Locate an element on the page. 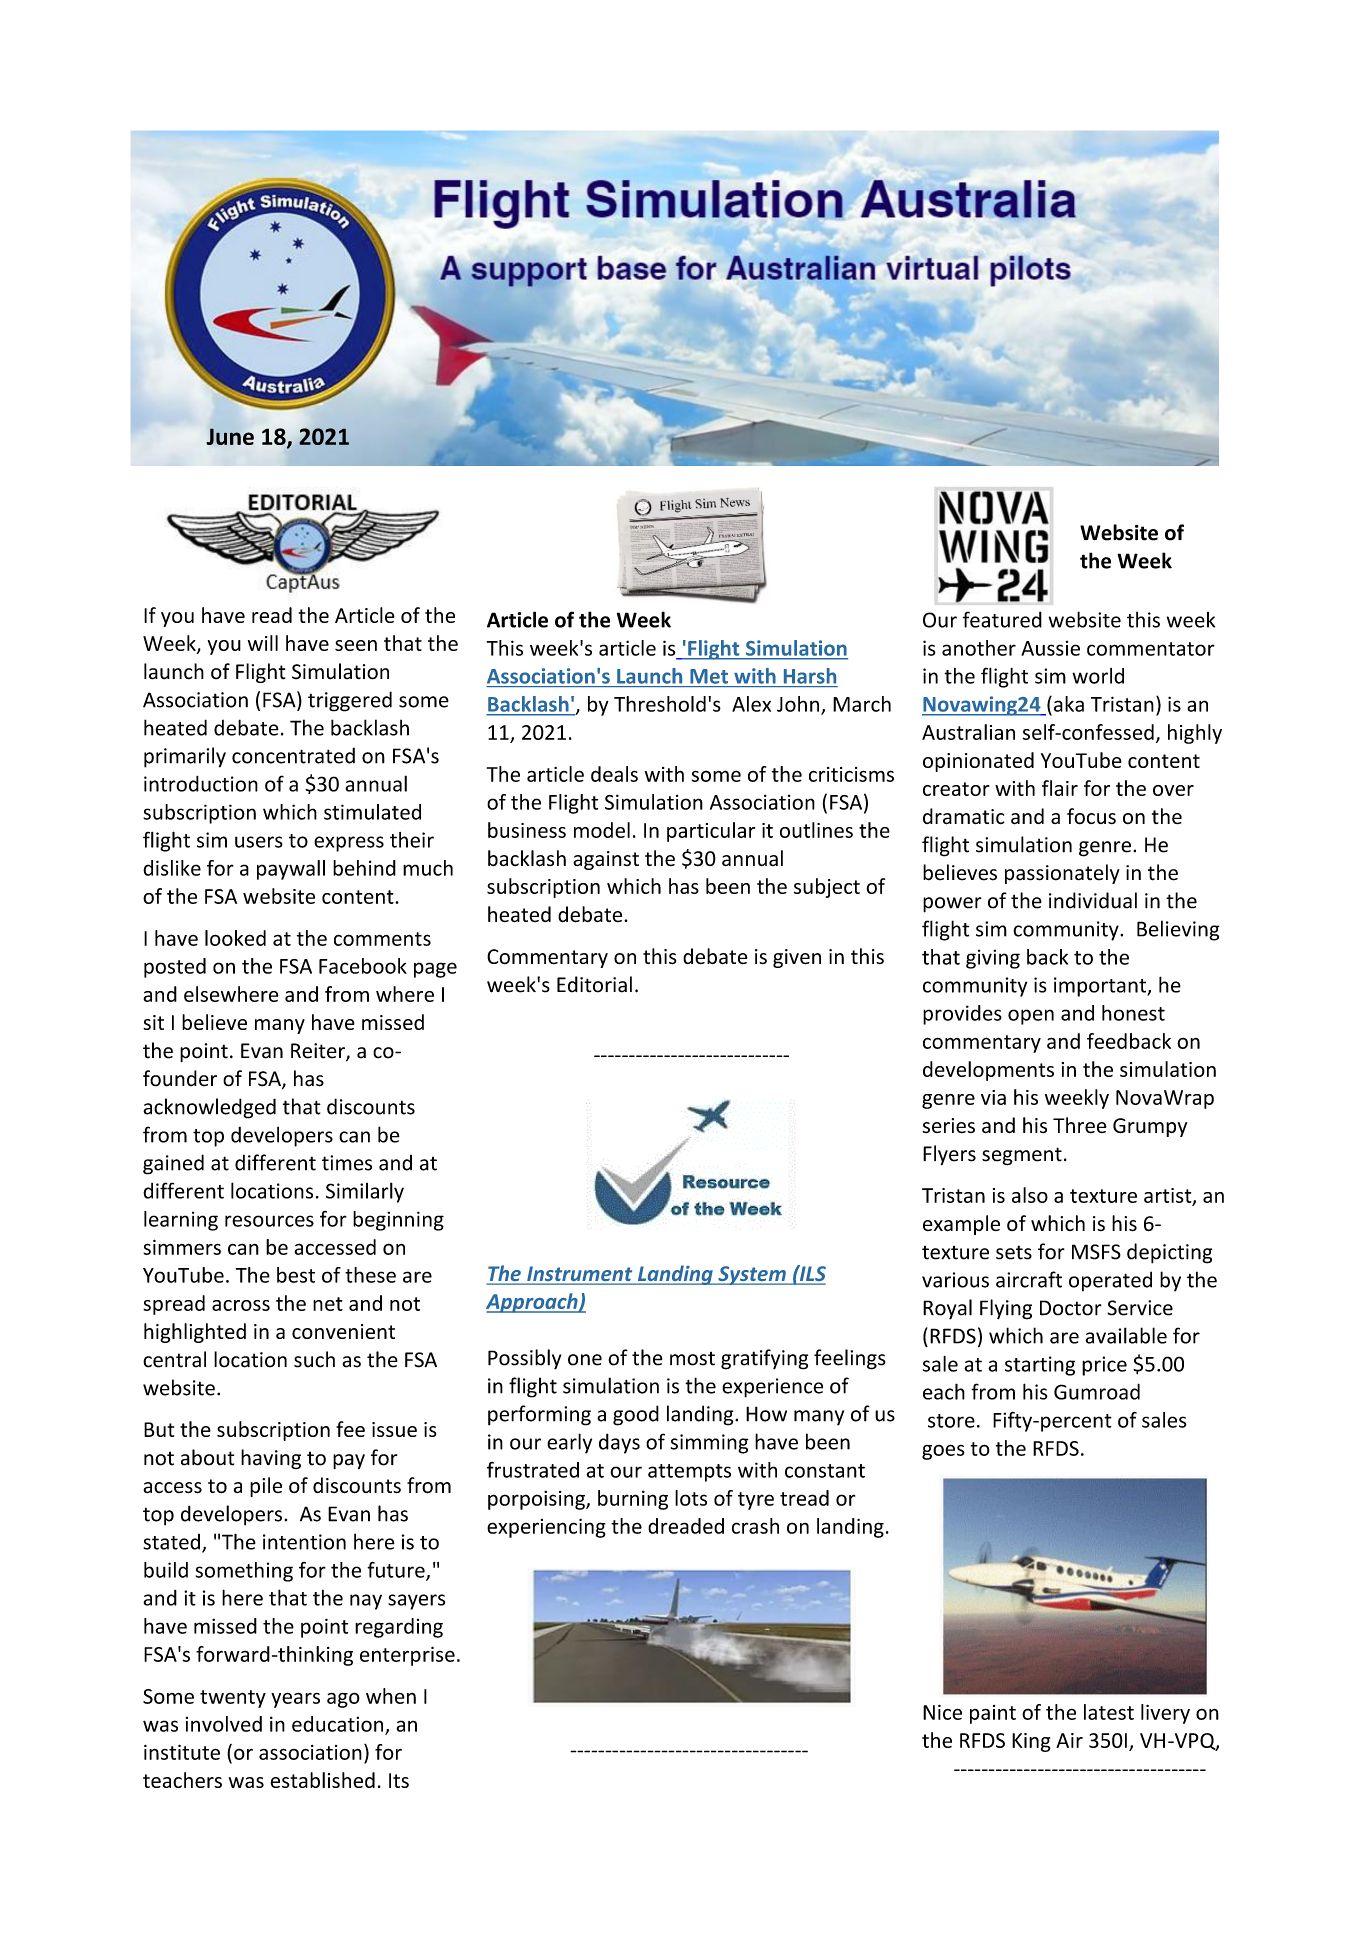 The height and width of the document is (1937, 1369). featured is located at coordinates (1002, 619).
